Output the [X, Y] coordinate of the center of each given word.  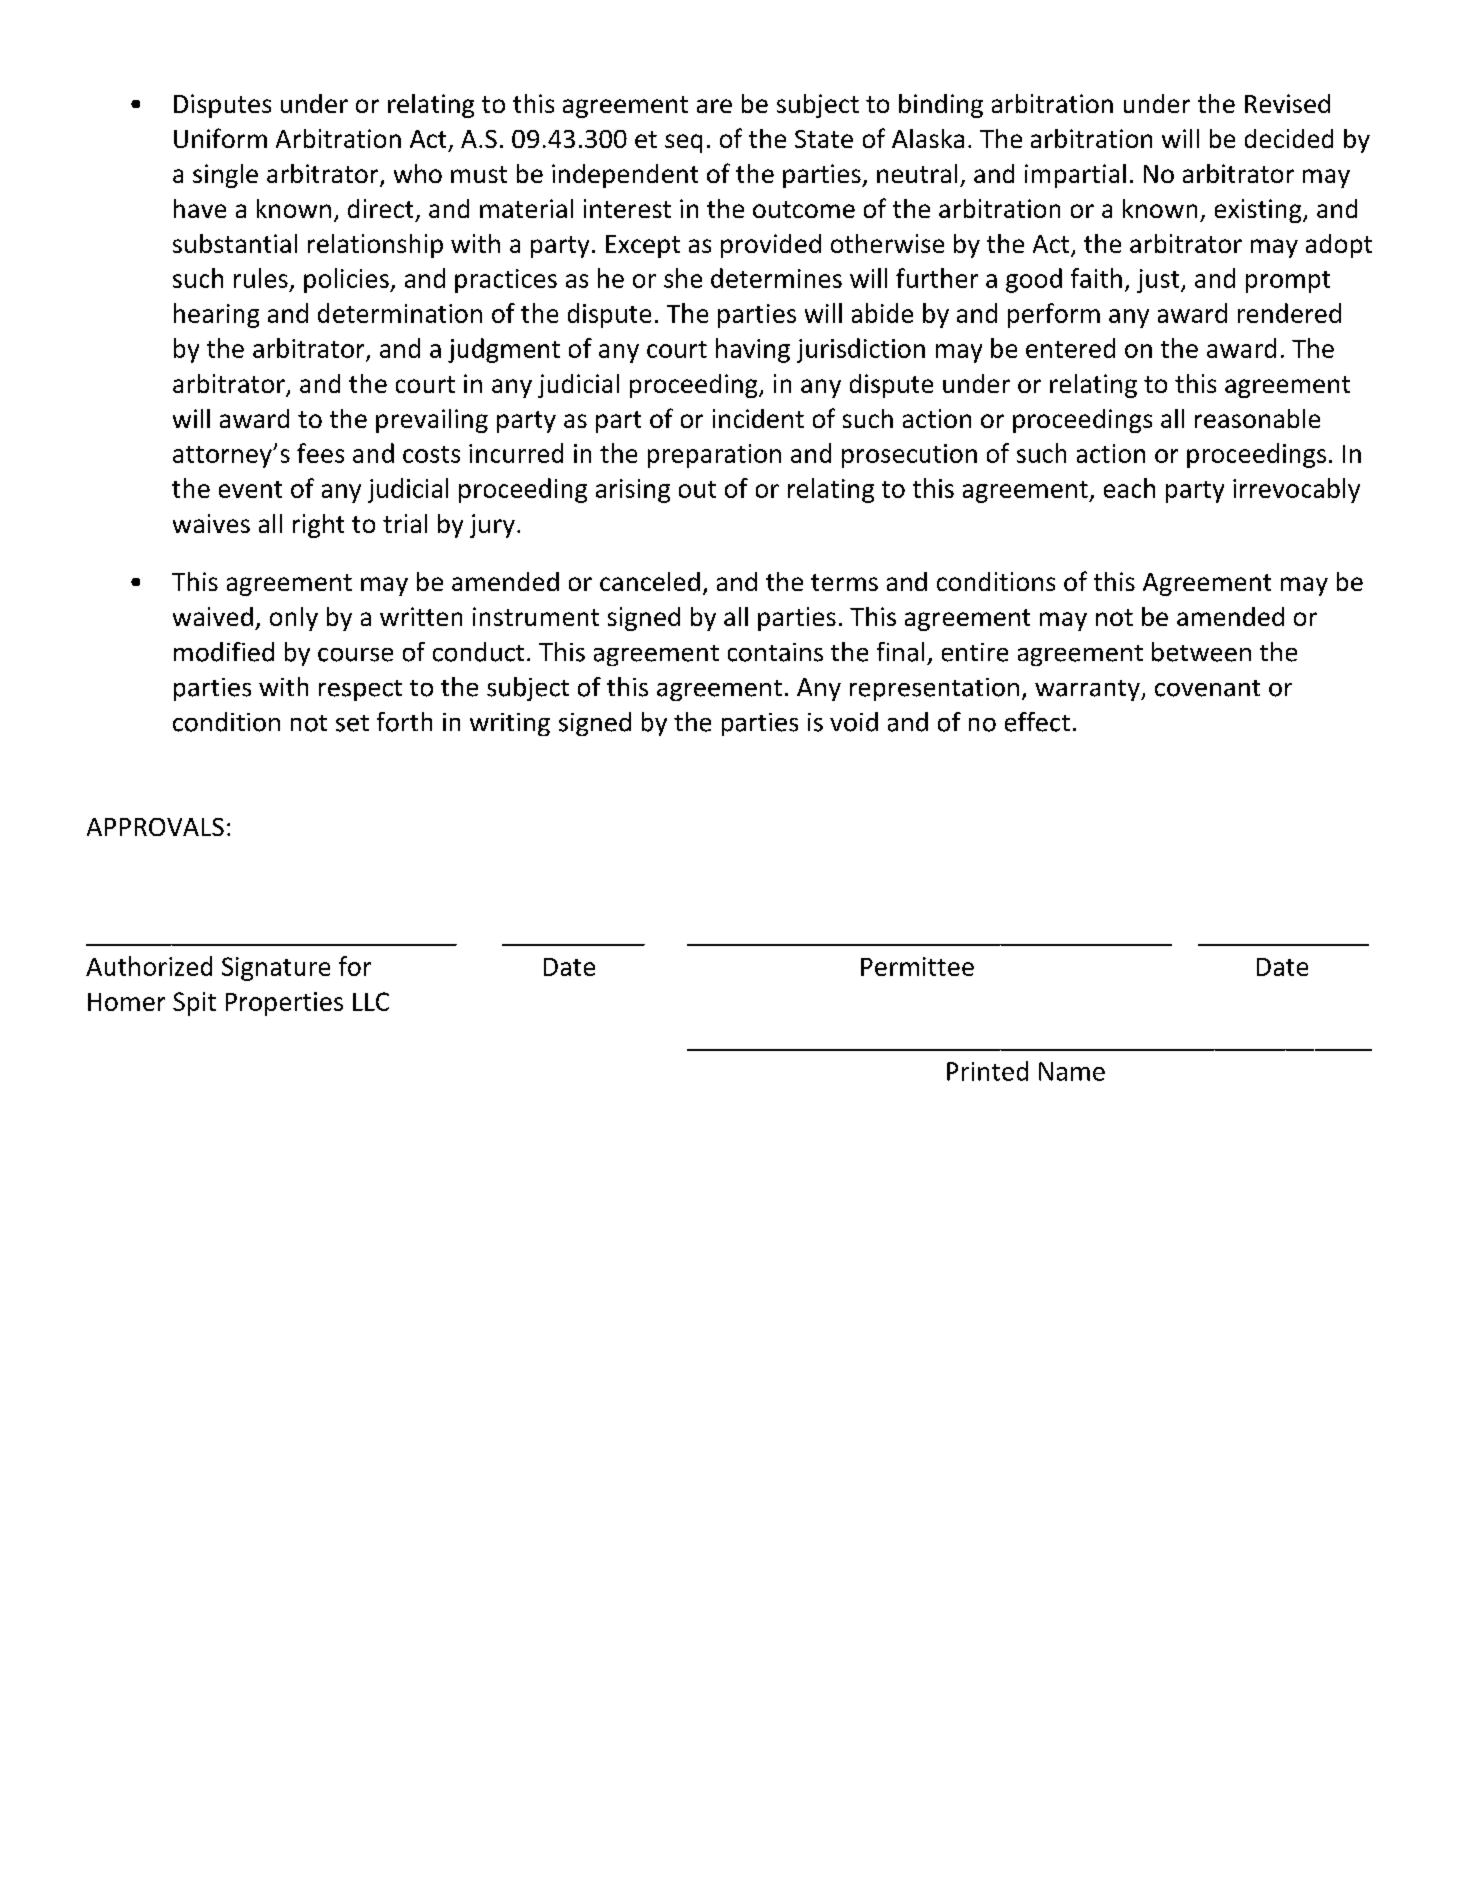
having [753, 350]
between [1201, 652]
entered [1070, 348]
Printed [987, 1071]
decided [1289, 138]
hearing [216, 315]
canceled [650, 581]
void [854, 722]
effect [1037, 722]
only [294, 619]
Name [1072, 1071]
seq [683, 143]
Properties [284, 1004]
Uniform [220, 138]
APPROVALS [155, 827]
